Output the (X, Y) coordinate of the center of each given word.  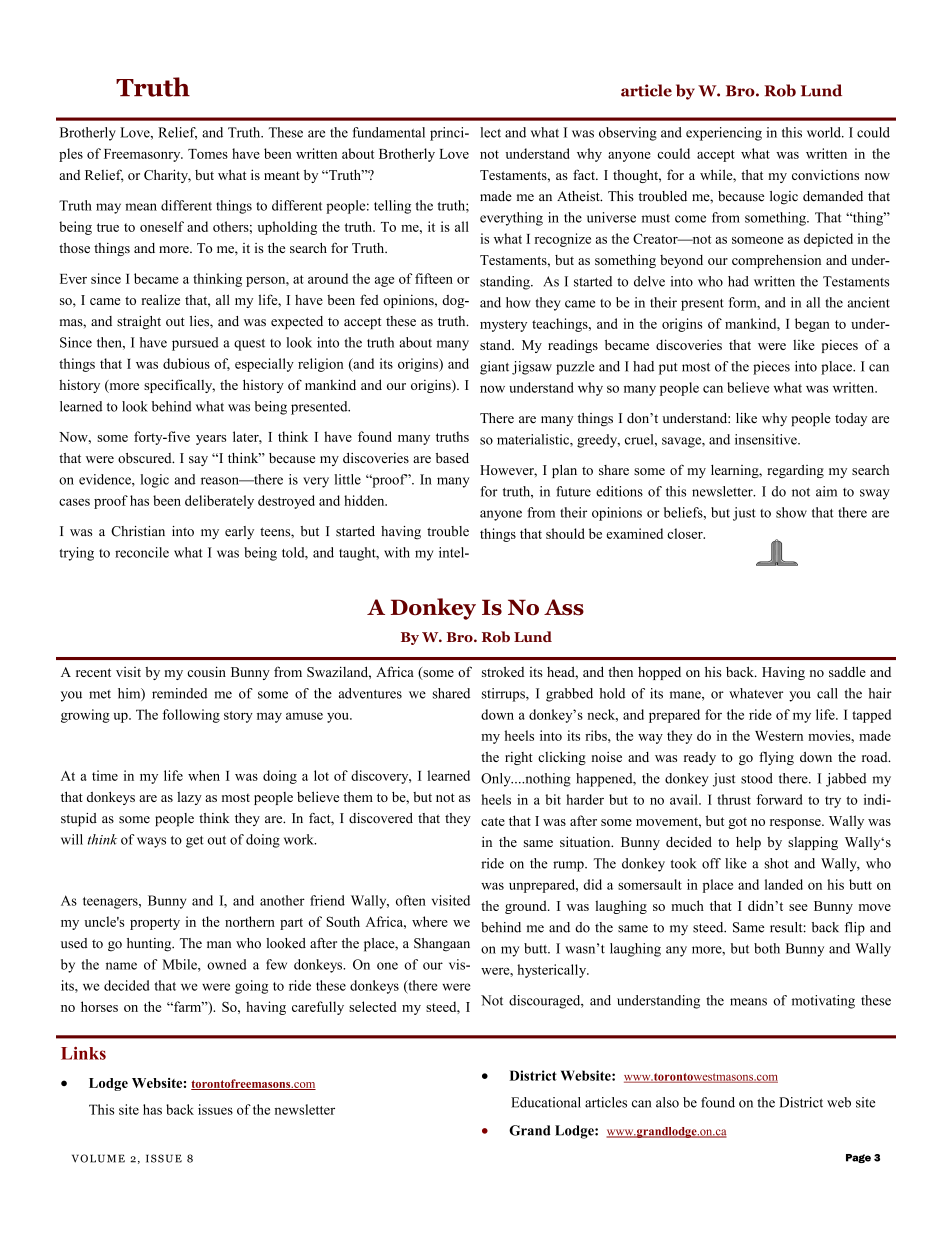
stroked (503, 672)
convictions (825, 174)
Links (83, 1053)
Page (858, 1158)
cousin (206, 671)
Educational (546, 1102)
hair (880, 693)
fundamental (389, 132)
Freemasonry (143, 155)
